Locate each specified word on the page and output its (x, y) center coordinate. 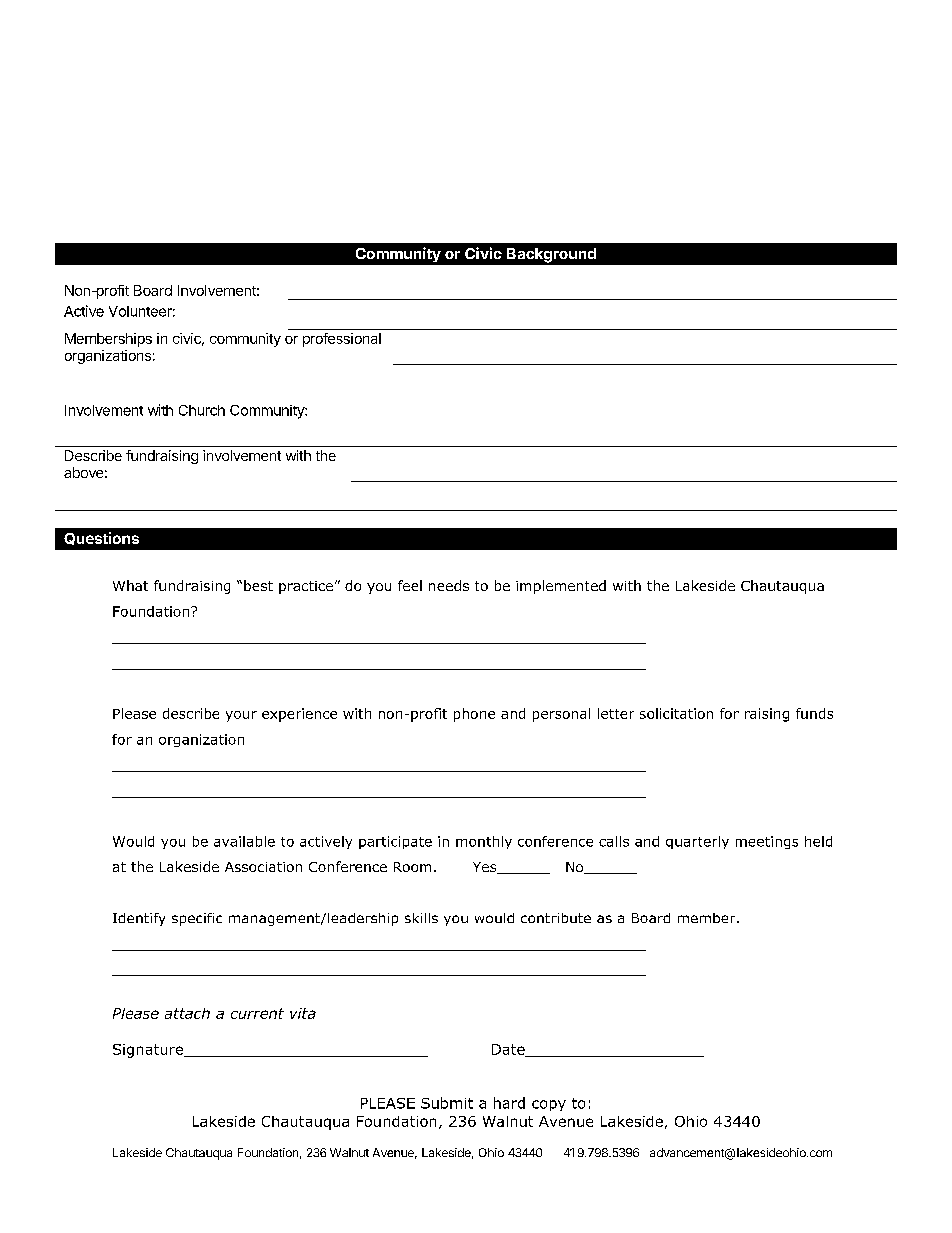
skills (421, 918)
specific (197, 919)
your (241, 716)
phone (474, 715)
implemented (561, 587)
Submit (447, 1103)
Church (202, 410)
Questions (101, 538)
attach (187, 1013)
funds (814, 713)
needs (449, 585)
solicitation (676, 713)
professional (342, 340)
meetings (767, 842)
